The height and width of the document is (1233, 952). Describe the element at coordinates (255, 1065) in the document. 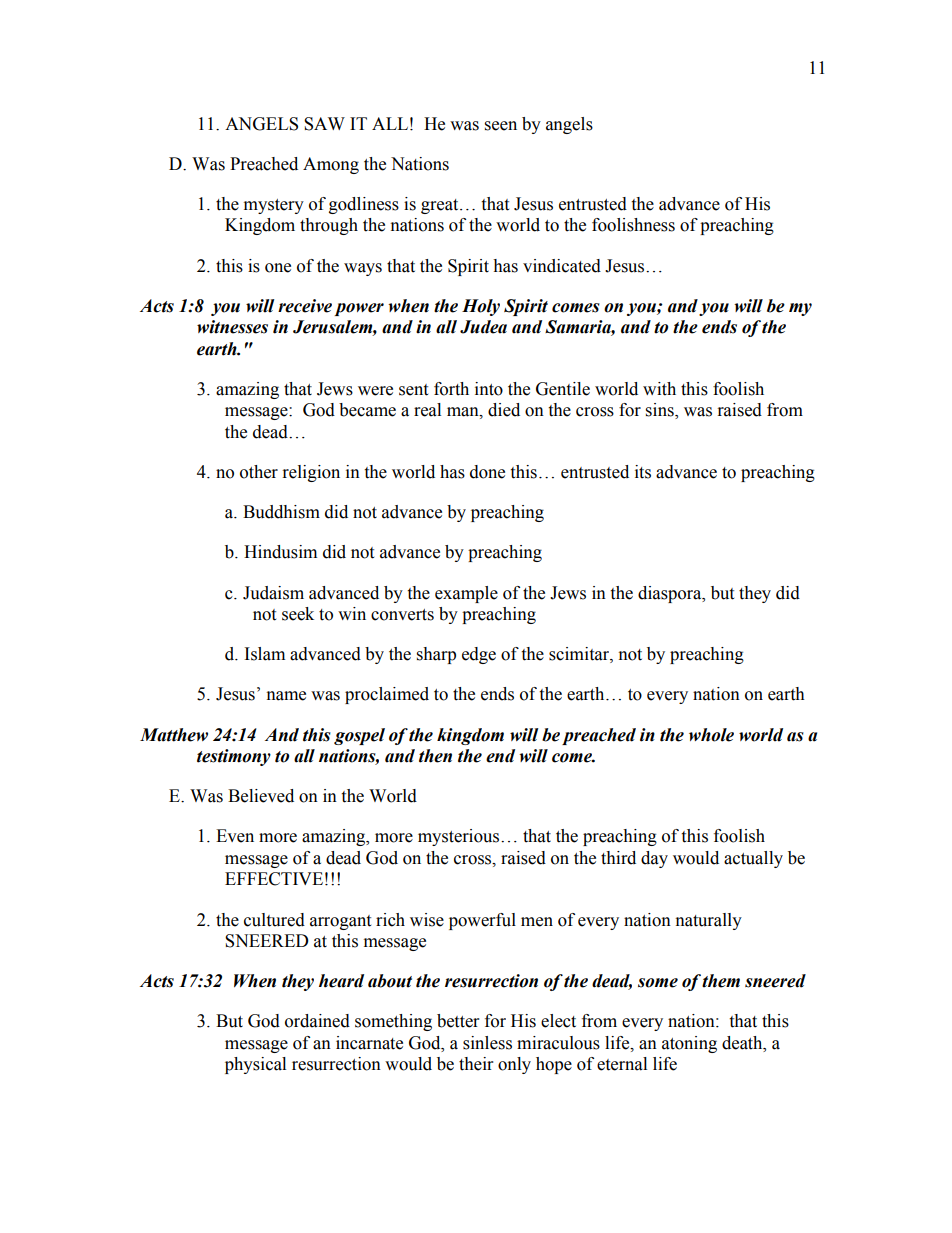

I see `physical` at that location.
